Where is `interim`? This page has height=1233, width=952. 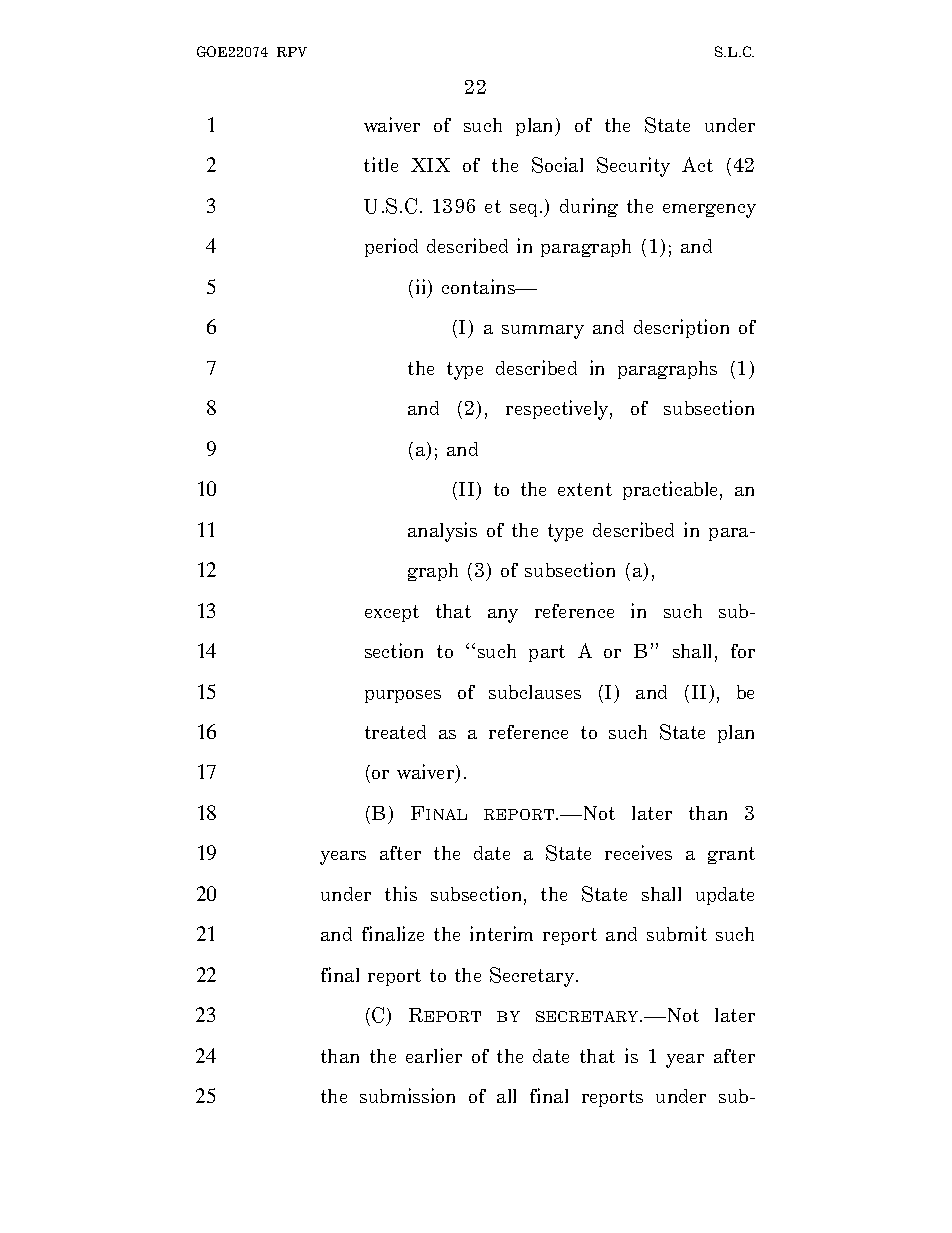 interim is located at coordinates (501, 933).
